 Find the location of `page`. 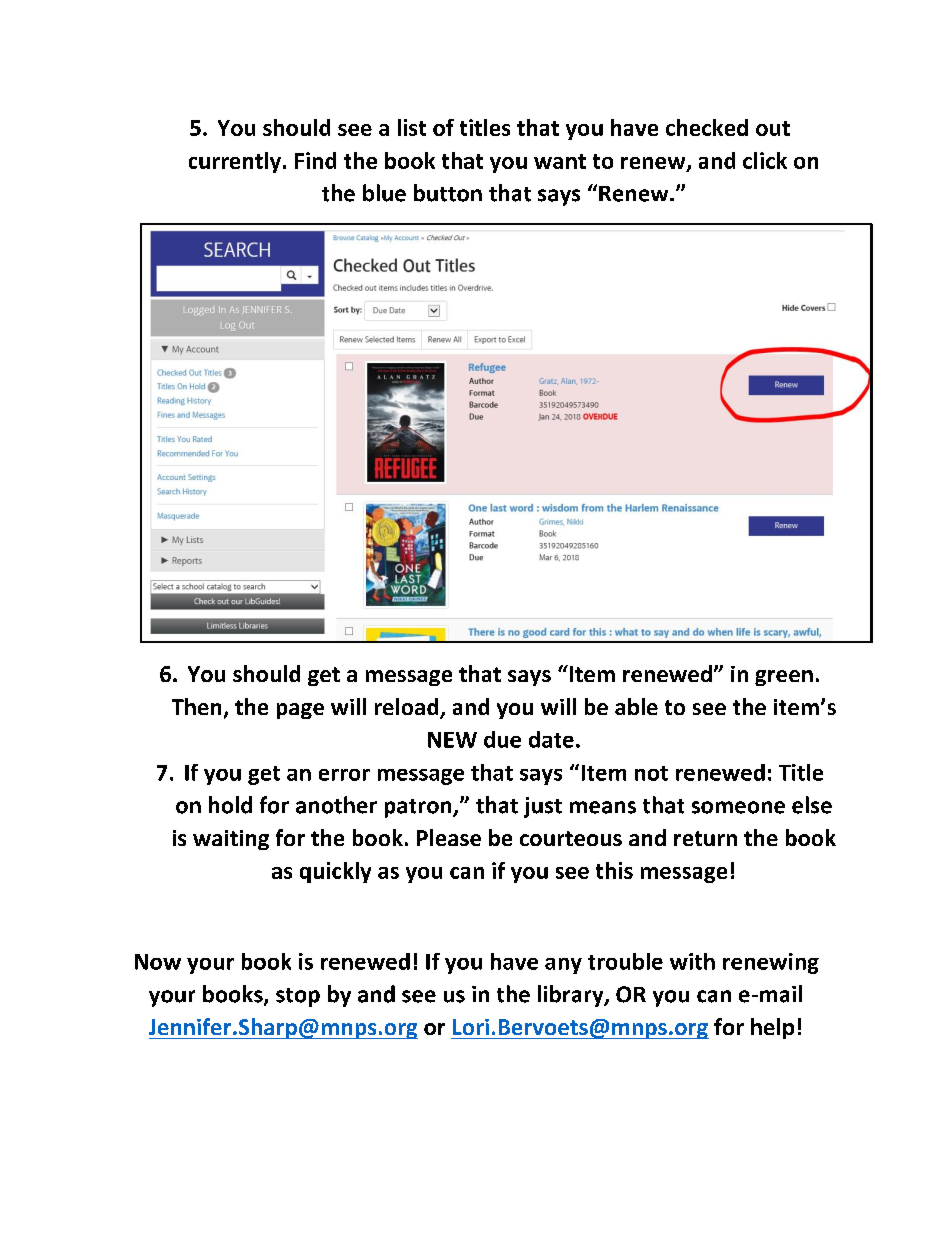

page is located at coordinates (300, 711).
